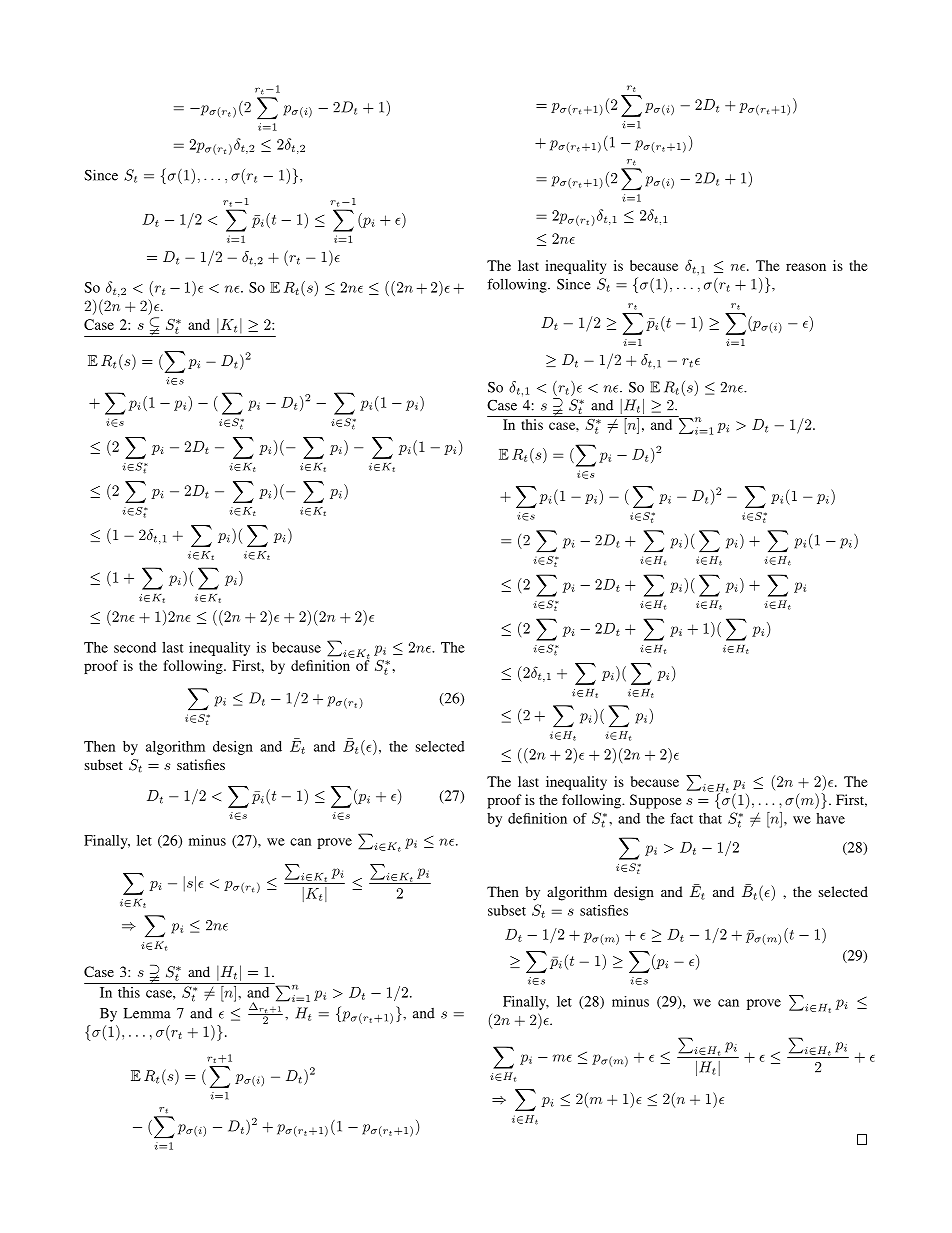  I want to click on Suppose, so click(655, 801).
